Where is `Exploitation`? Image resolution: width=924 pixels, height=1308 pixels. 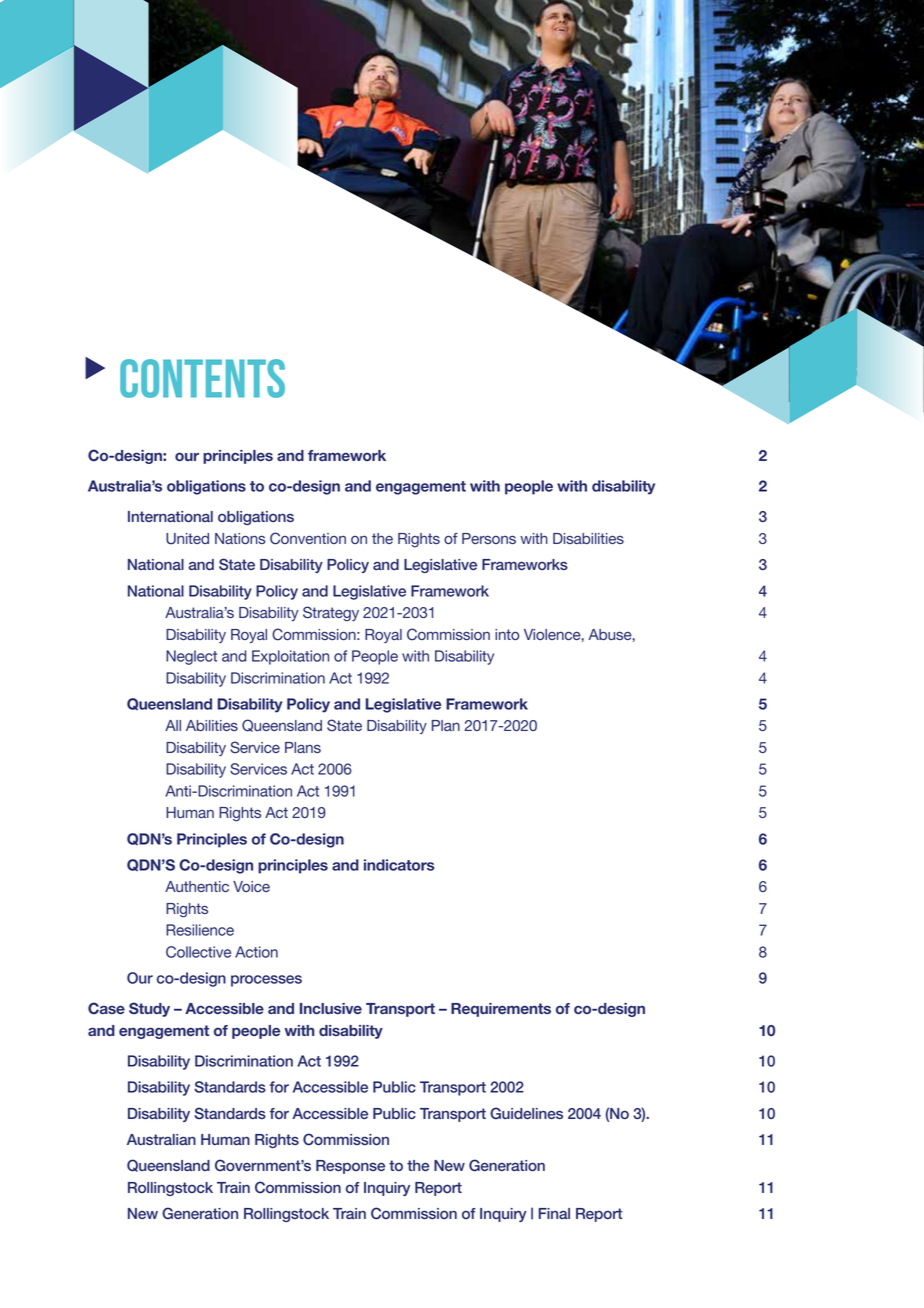
Exploitation is located at coordinates (290, 657).
